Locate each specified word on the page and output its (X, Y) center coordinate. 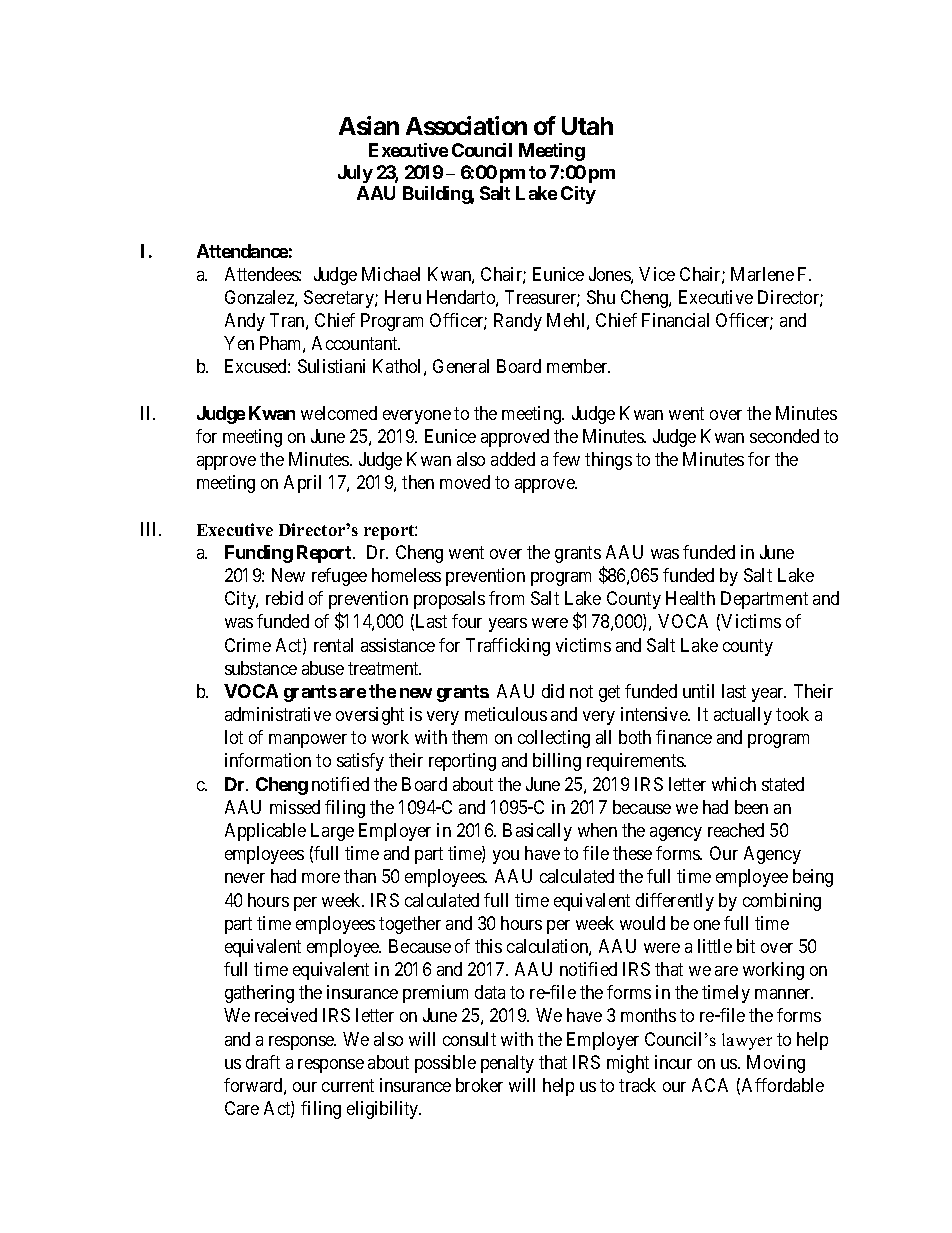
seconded (784, 436)
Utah (587, 126)
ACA (710, 1085)
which (734, 784)
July (355, 174)
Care (242, 1108)
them (469, 737)
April (302, 484)
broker (479, 1085)
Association (466, 125)
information (268, 760)
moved (465, 482)
